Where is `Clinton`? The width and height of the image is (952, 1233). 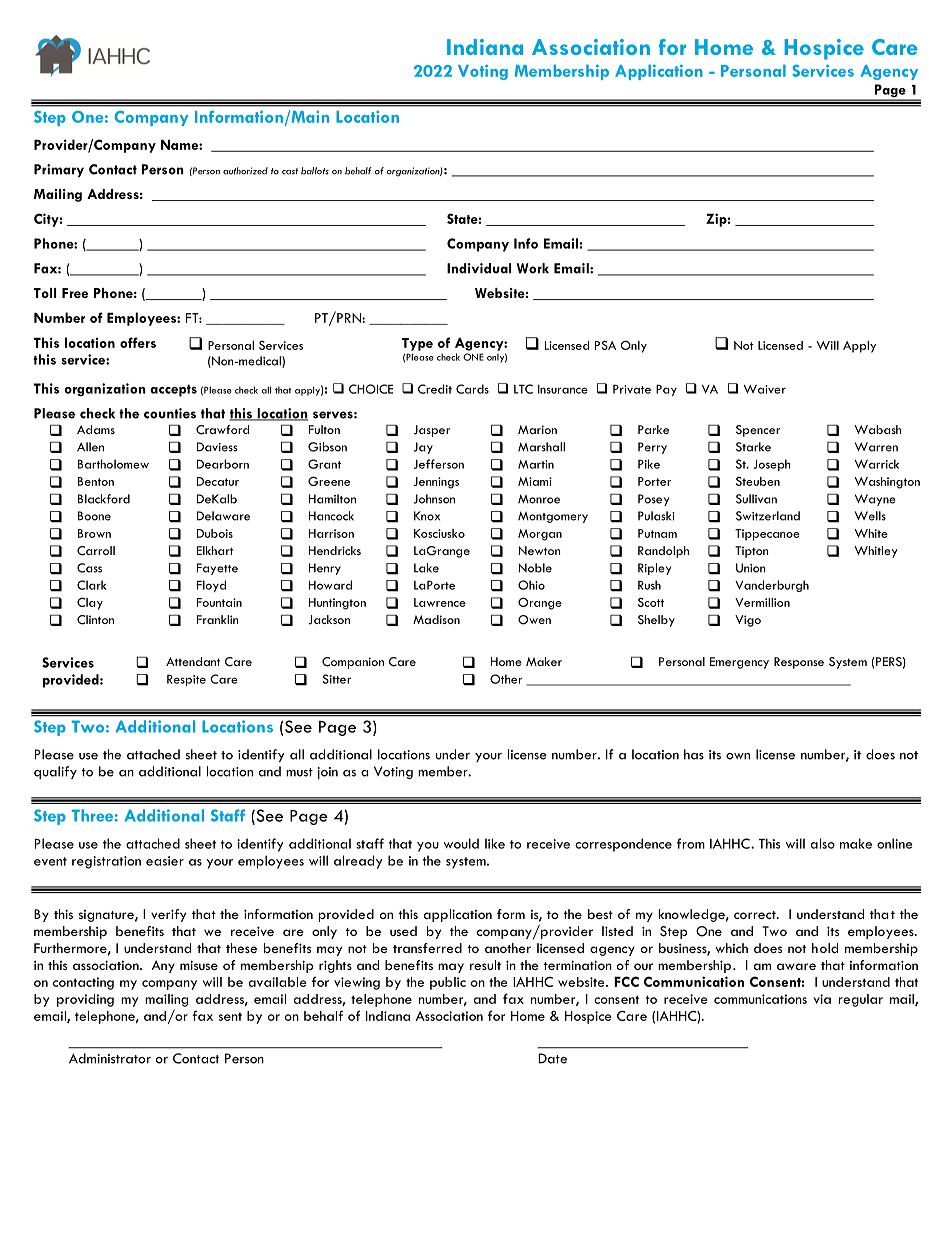
Clinton is located at coordinates (95, 620).
